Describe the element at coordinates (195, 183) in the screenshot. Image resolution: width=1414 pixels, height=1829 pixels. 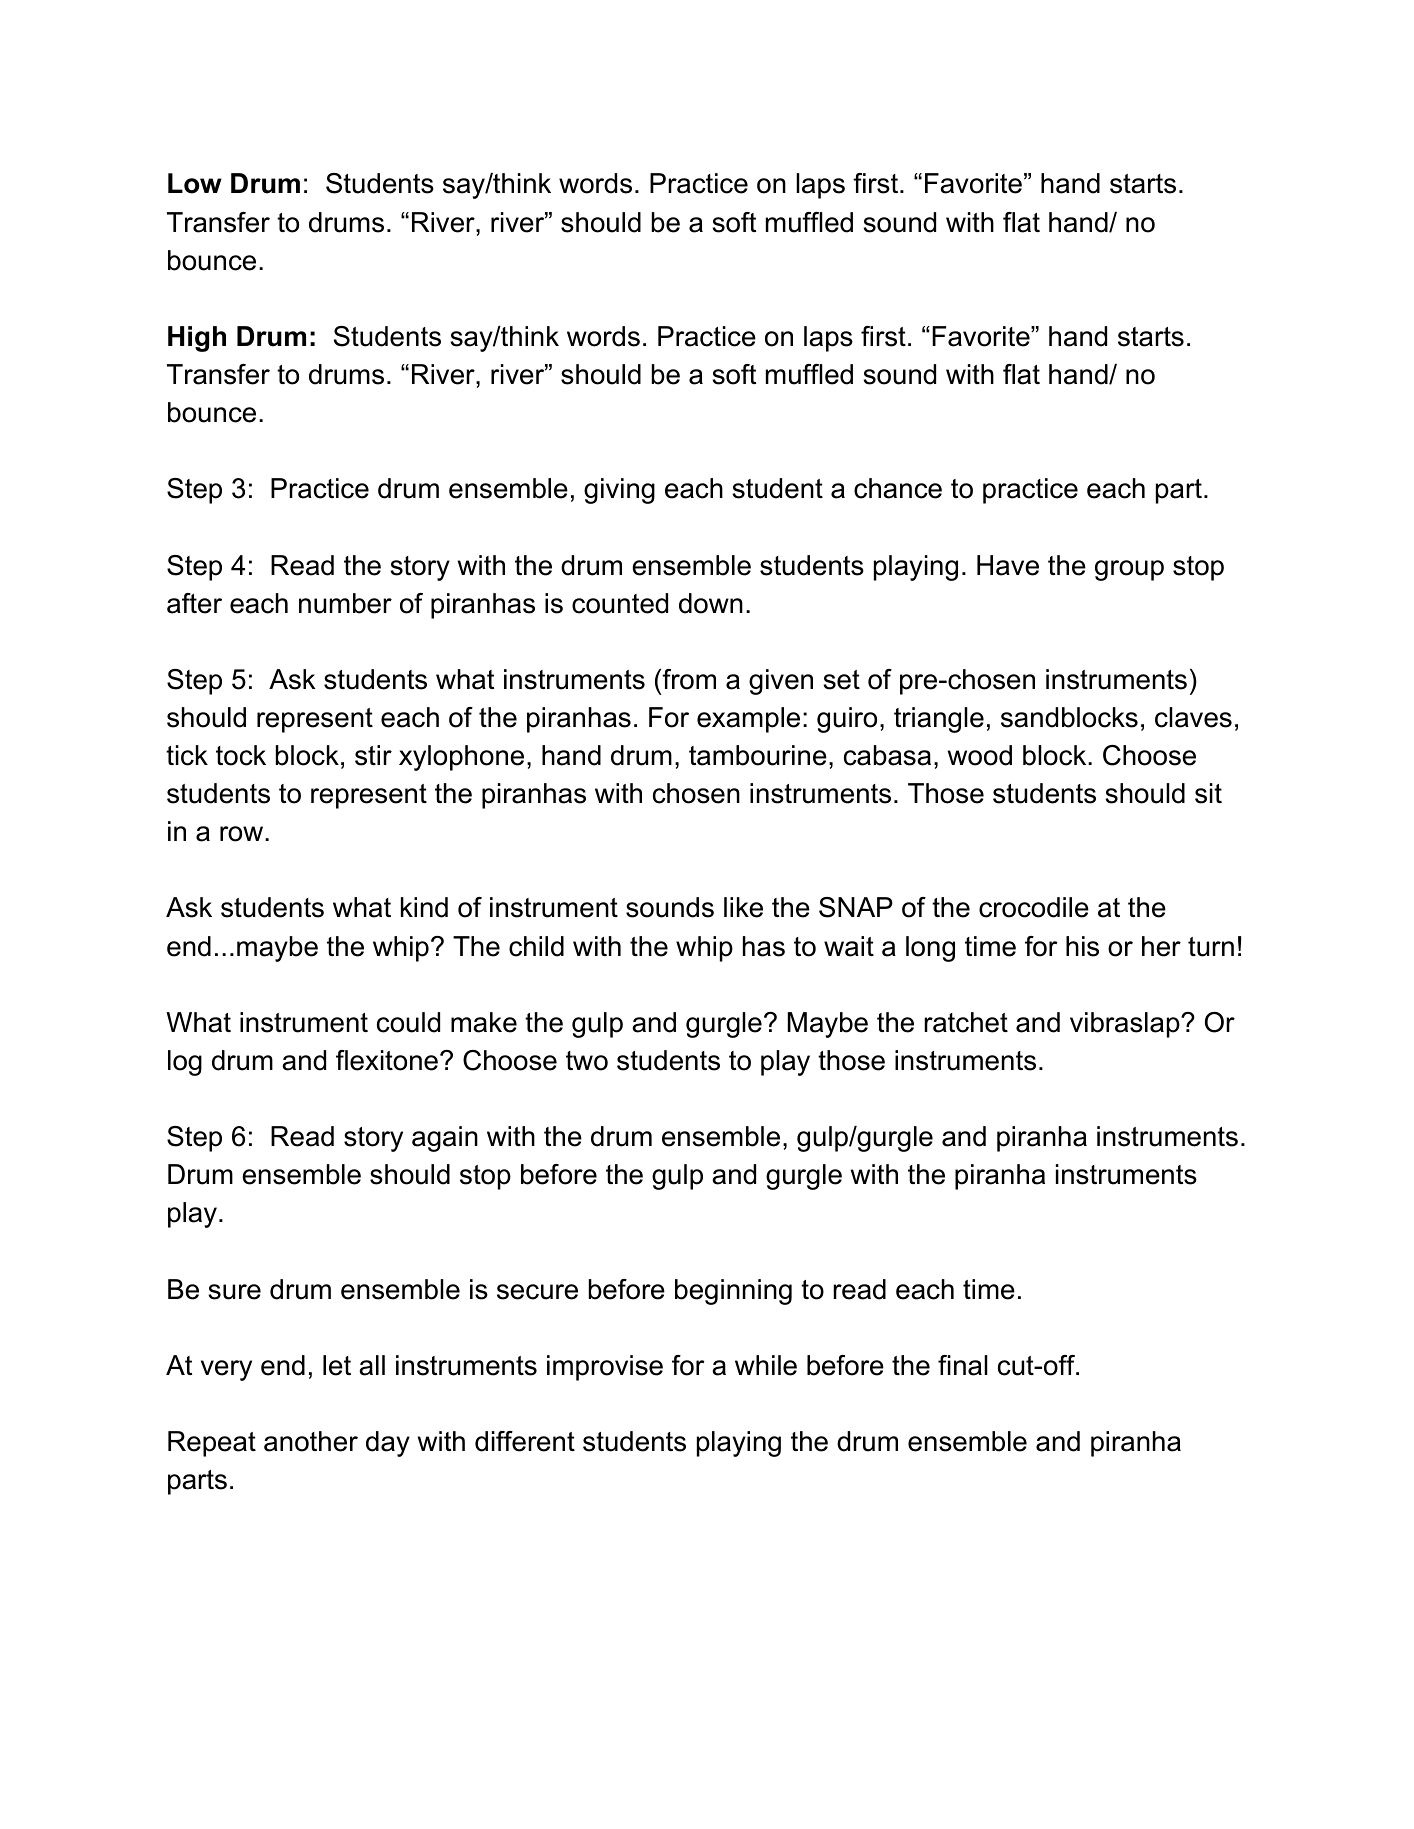
I see `Low` at that location.
